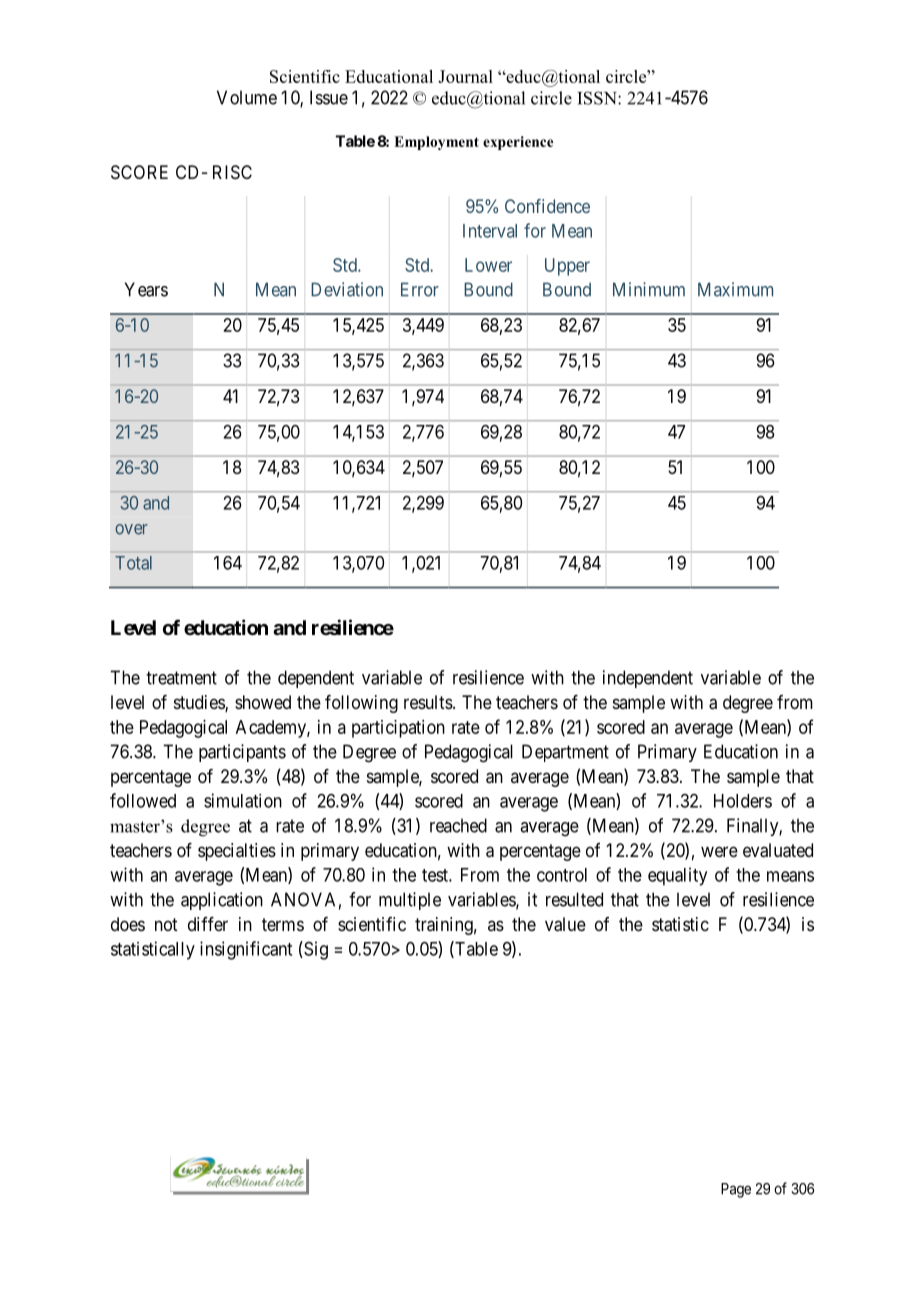  What do you see at coordinates (598, 98) in the screenshot?
I see `ISSN` at bounding box center [598, 98].
